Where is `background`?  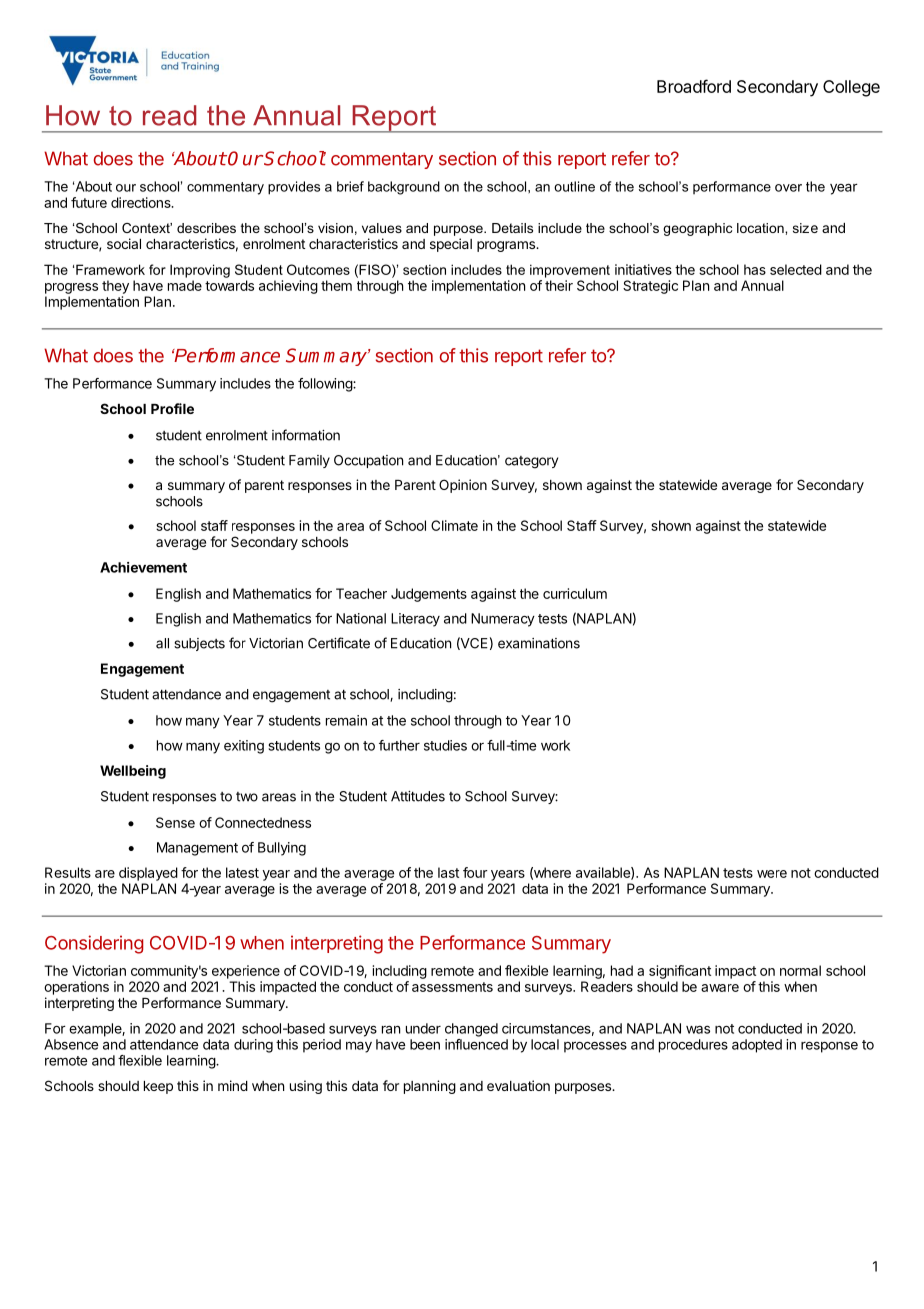
background is located at coordinates (404, 188).
